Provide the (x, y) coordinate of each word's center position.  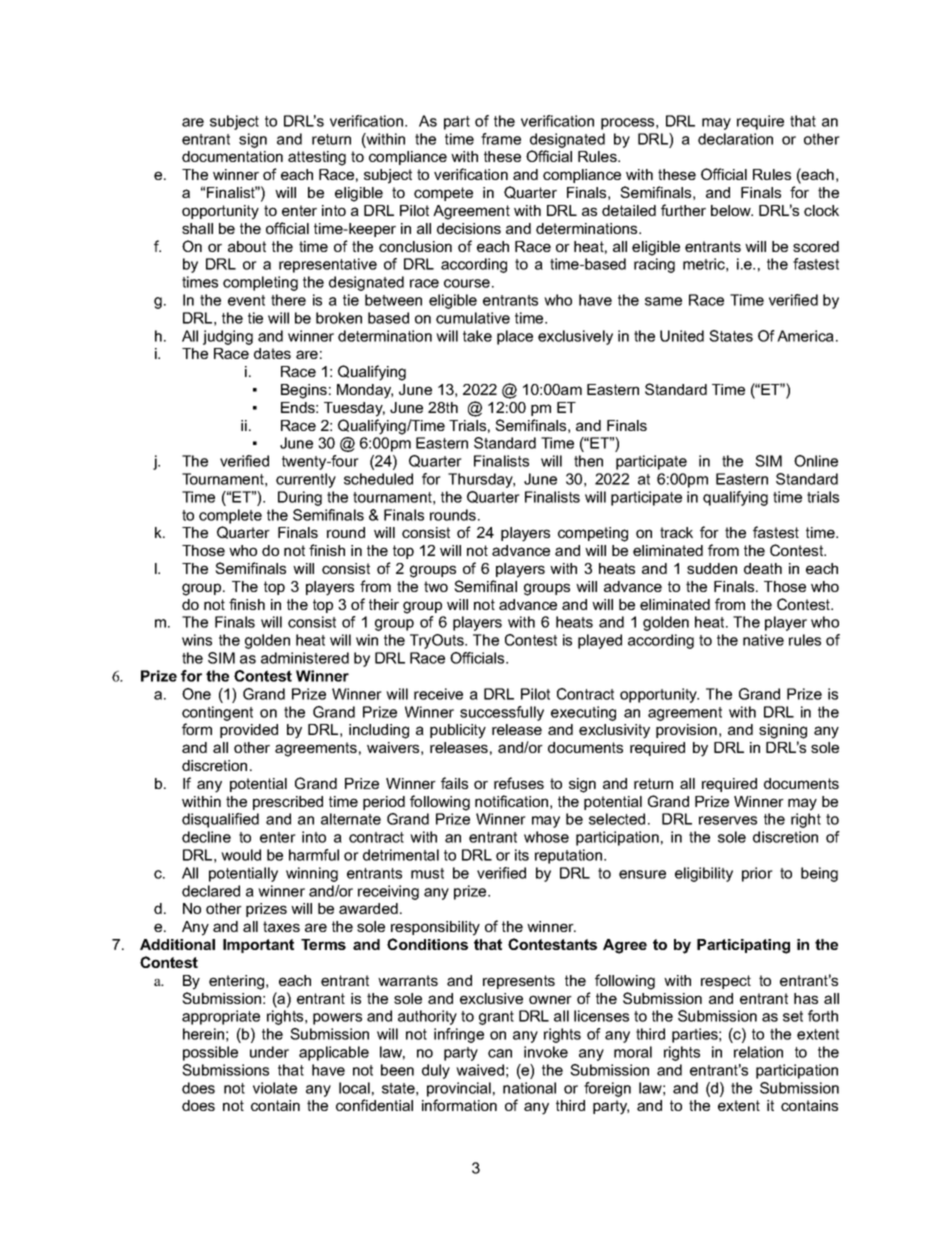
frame (501, 139)
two (436, 586)
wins (197, 640)
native (763, 640)
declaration (735, 139)
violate (275, 1088)
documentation (232, 156)
